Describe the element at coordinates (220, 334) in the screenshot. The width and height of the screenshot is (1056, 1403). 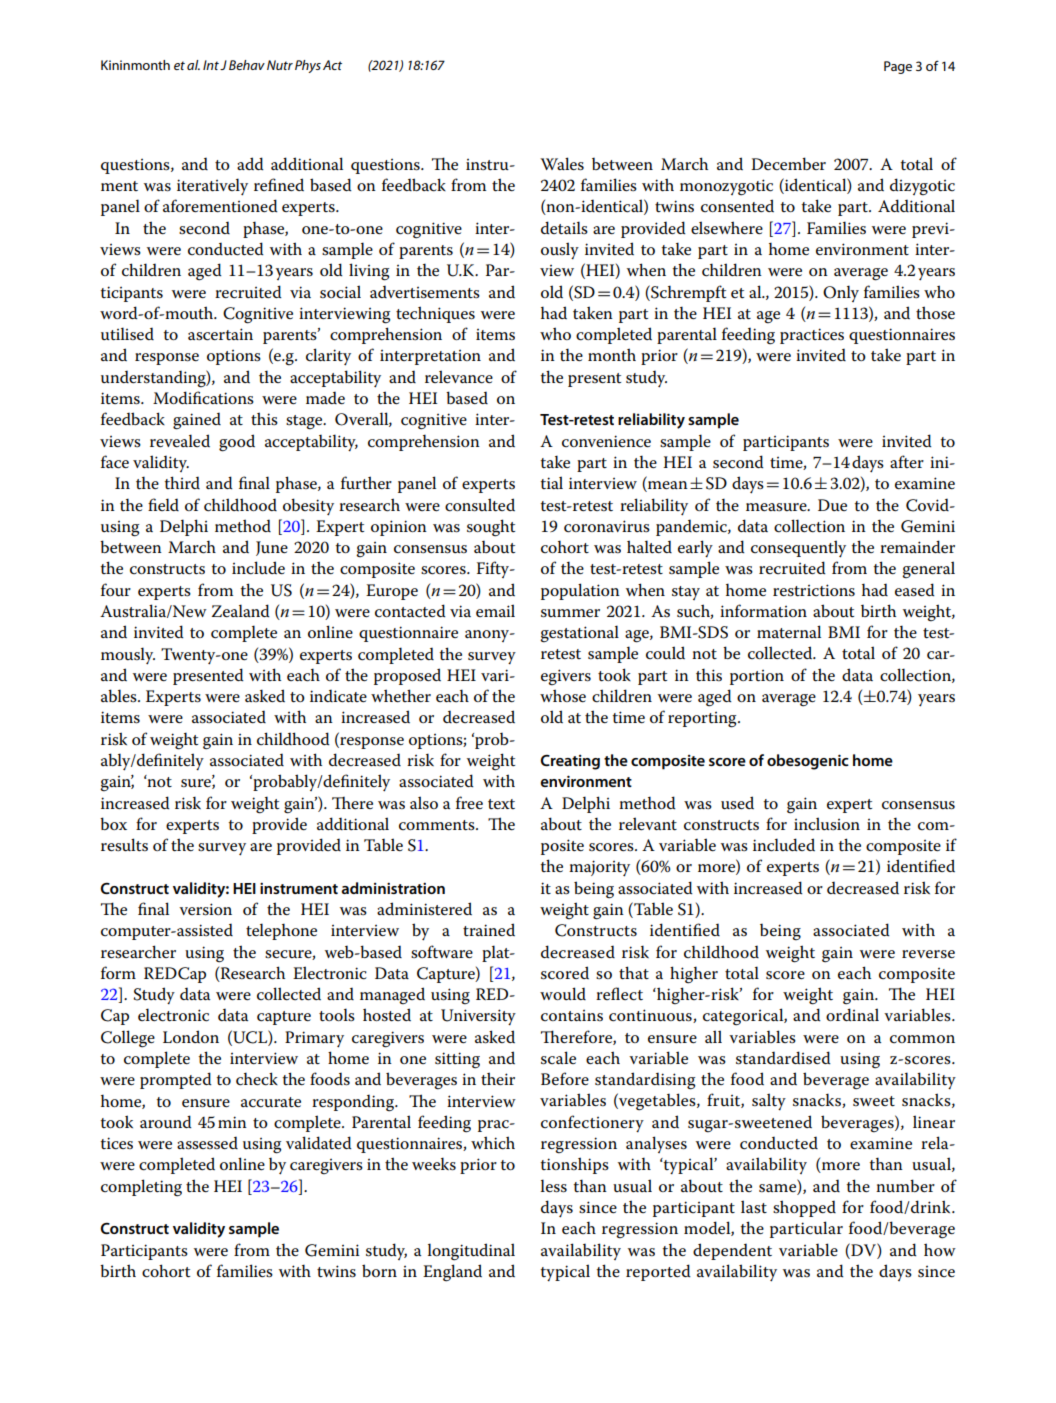
I see `ascertain` at that location.
